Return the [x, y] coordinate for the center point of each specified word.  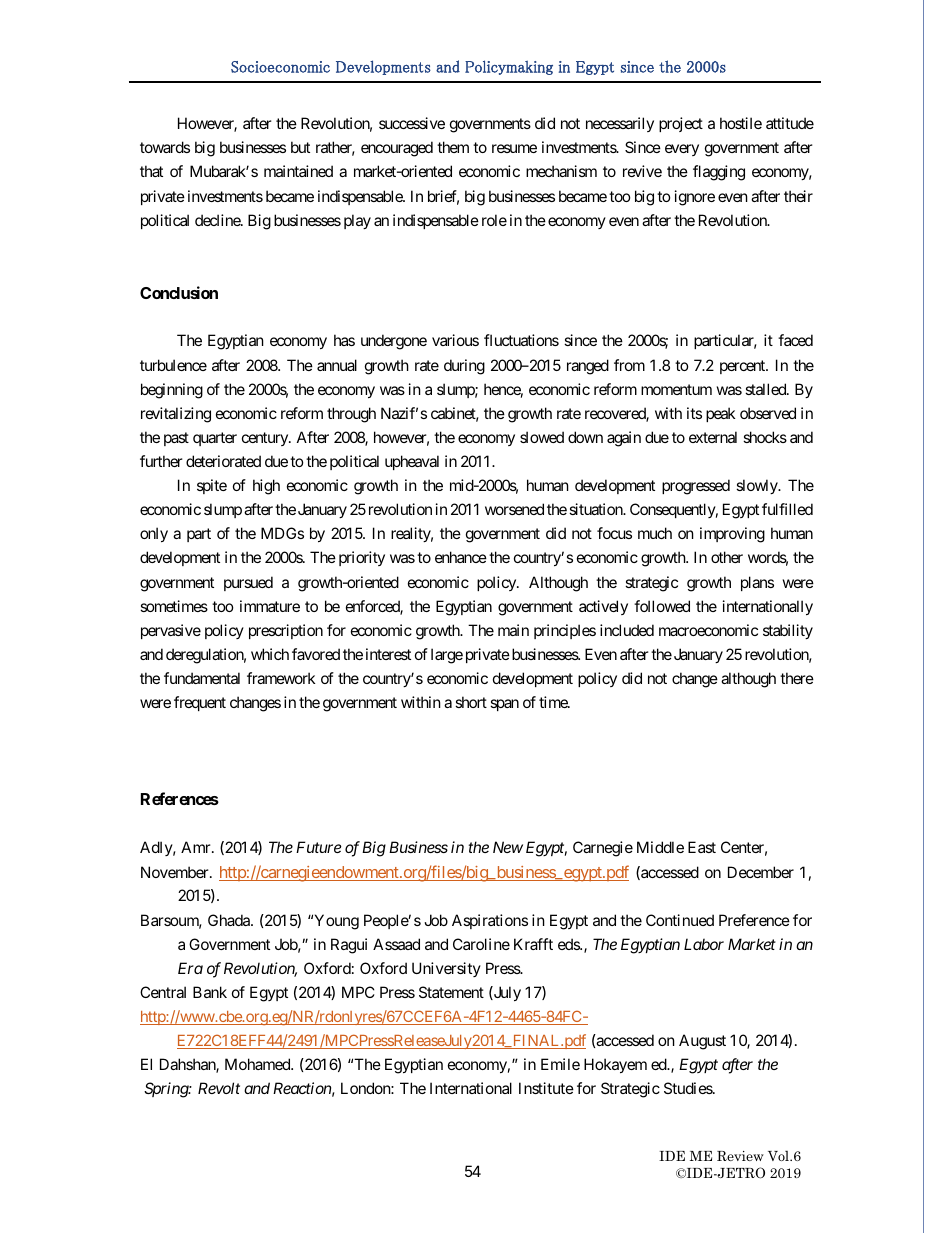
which [270, 654]
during [464, 367]
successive [412, 123]
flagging [719, 173]
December [761, 872]
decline [218, 220]
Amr [197, 847]
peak [720, 414]
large [447, 656]
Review [740, 1156]
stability [788, 631]
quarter [215, 439]
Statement [451, 992]
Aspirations [490, 921]
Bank [210, 992]
